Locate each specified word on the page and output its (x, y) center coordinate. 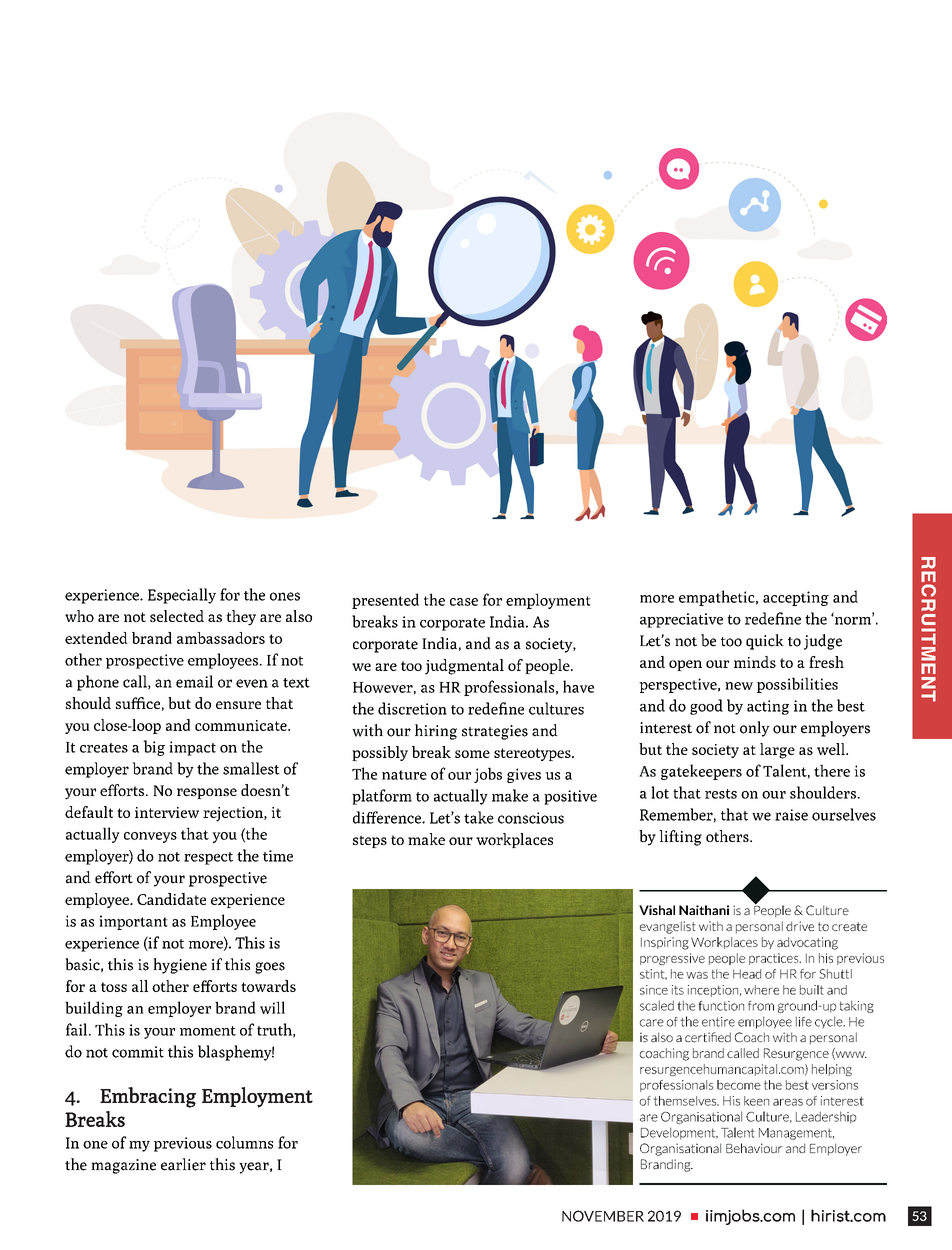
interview (167, 812)
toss (114, 987)
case (464, 602)
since (654, 990)
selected (177, 616)
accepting (796, 598)
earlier (183, 1164)
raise (791, 815)
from (761, 1006)
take (479, 817)
